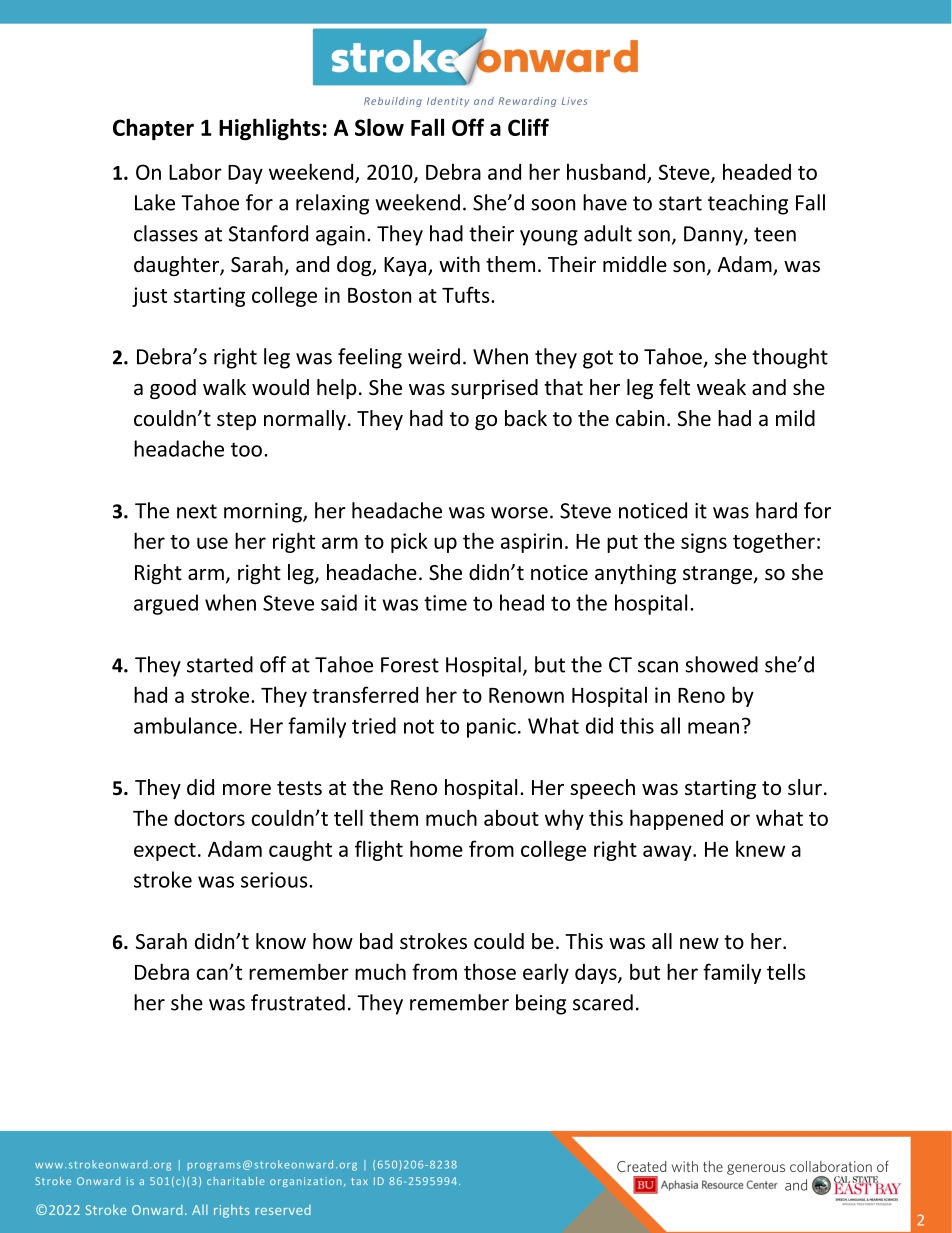 The width and height of the screenshot is (952, 1233). I want to click on know, so click(281, 941).
